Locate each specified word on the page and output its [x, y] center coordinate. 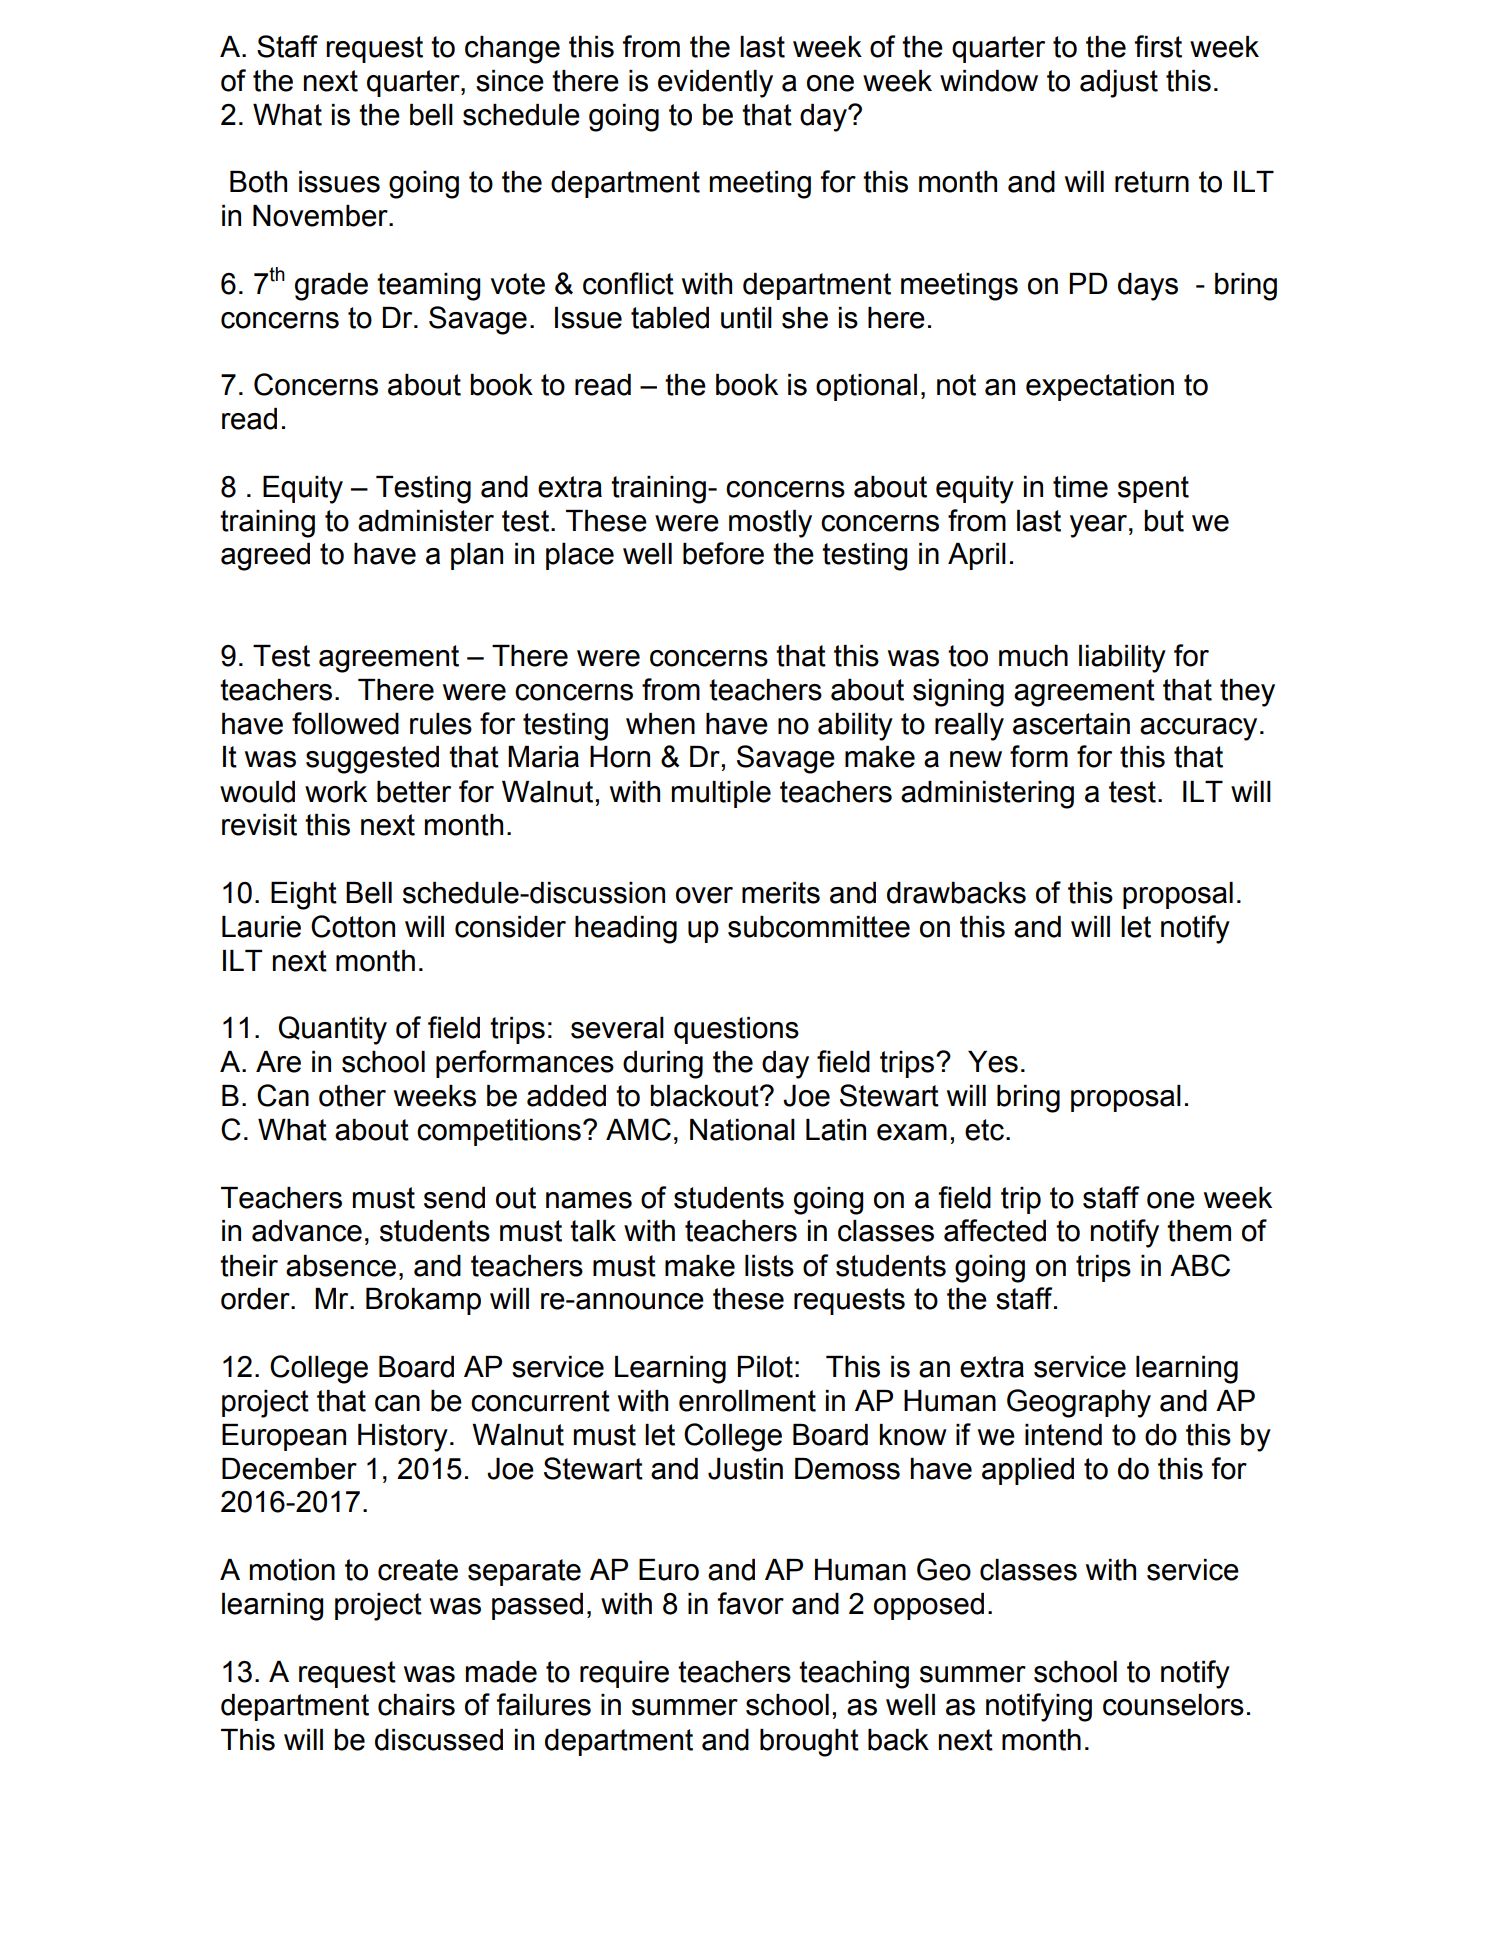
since [510, 81]
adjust [1119, 84]
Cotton [353, 926]
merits [781, 893]
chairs [416, 1705]
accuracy [1198, 729]
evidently [715, 84]
